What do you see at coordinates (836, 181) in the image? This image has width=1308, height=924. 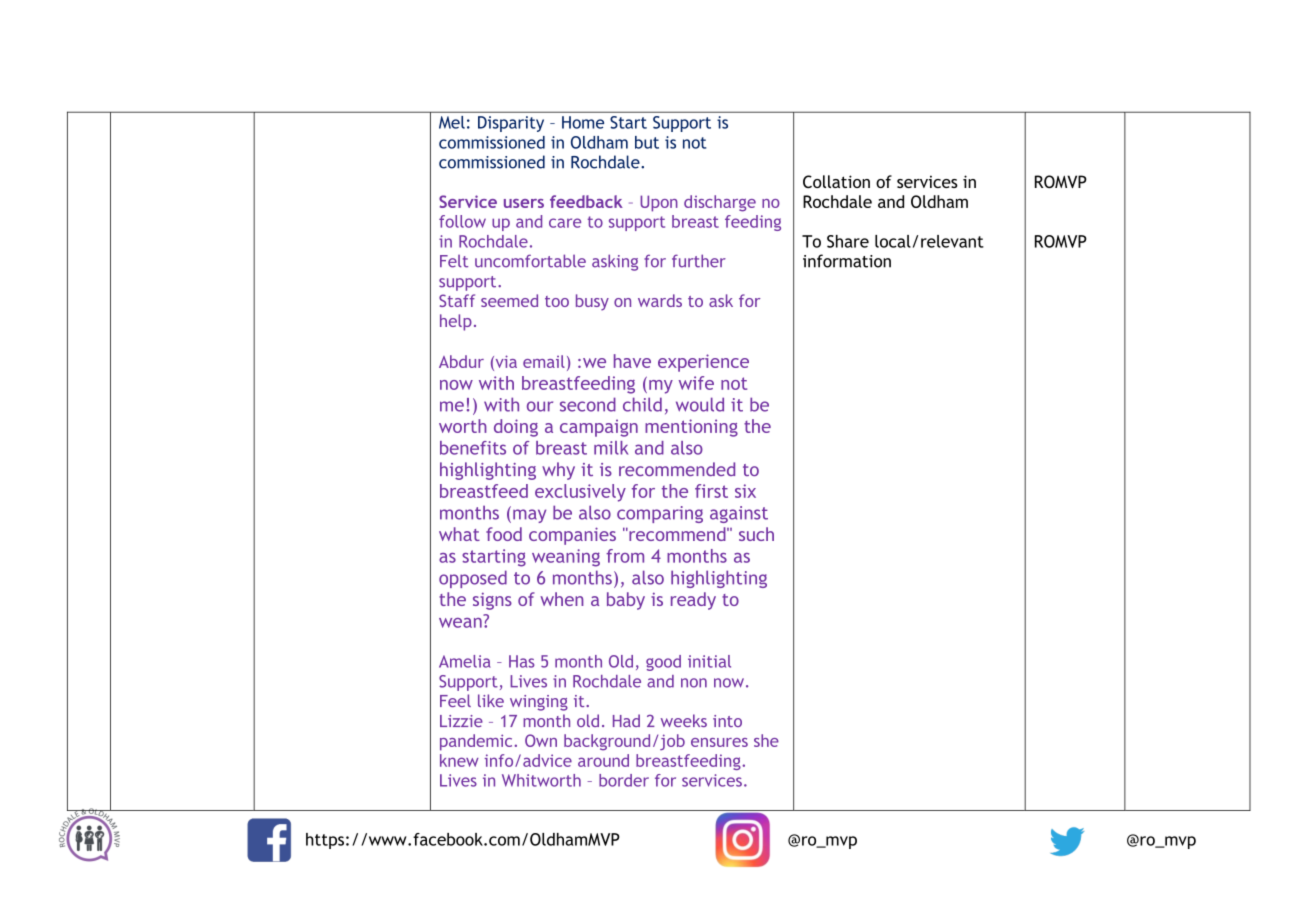 I see `Collation` at bounding box center [836, 181].
